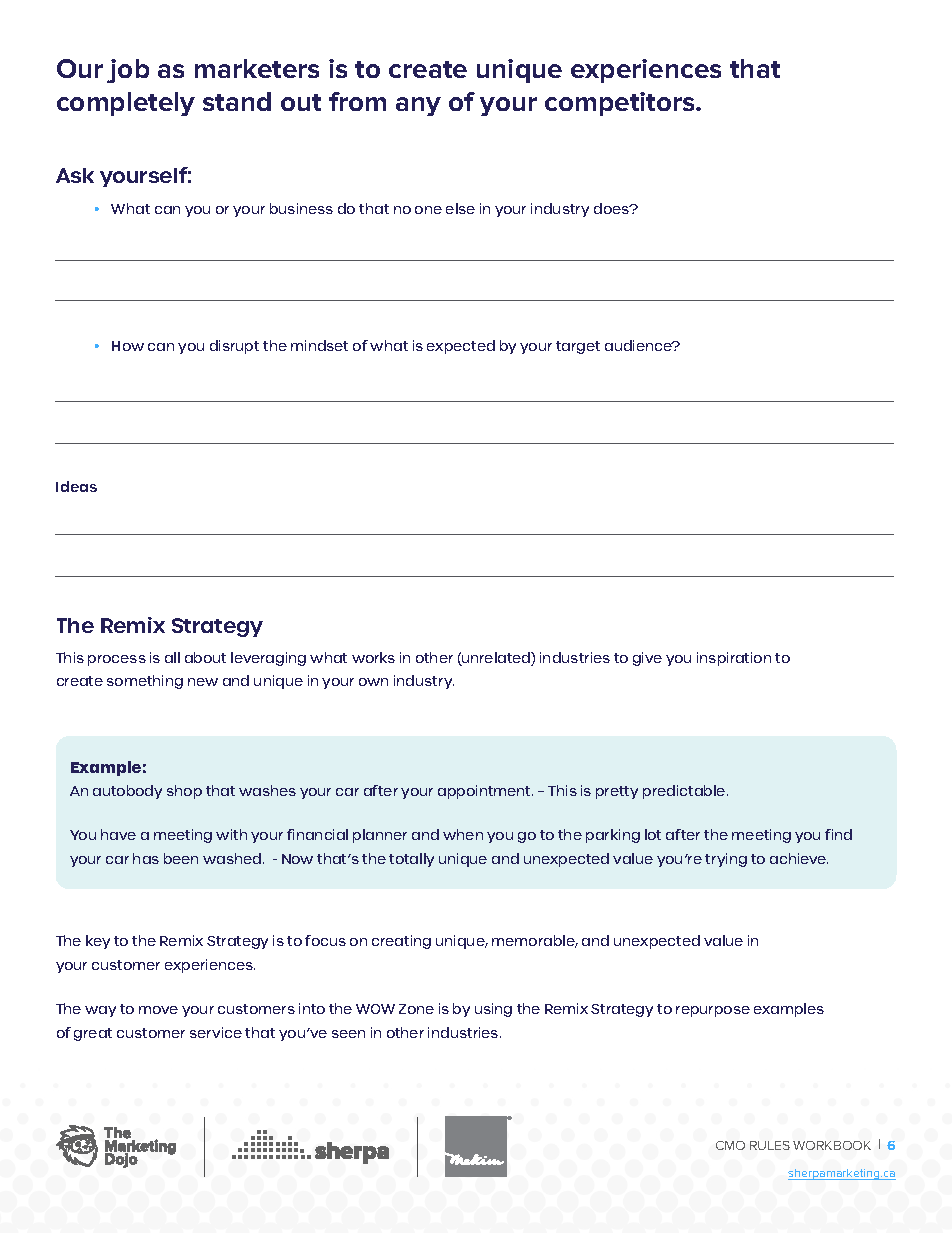 The width and height of the screenshot is (952, 1233). What do you see at coordinates (205, 657) in the screenshot?
I see `about` at bounding box center [205, 657].
